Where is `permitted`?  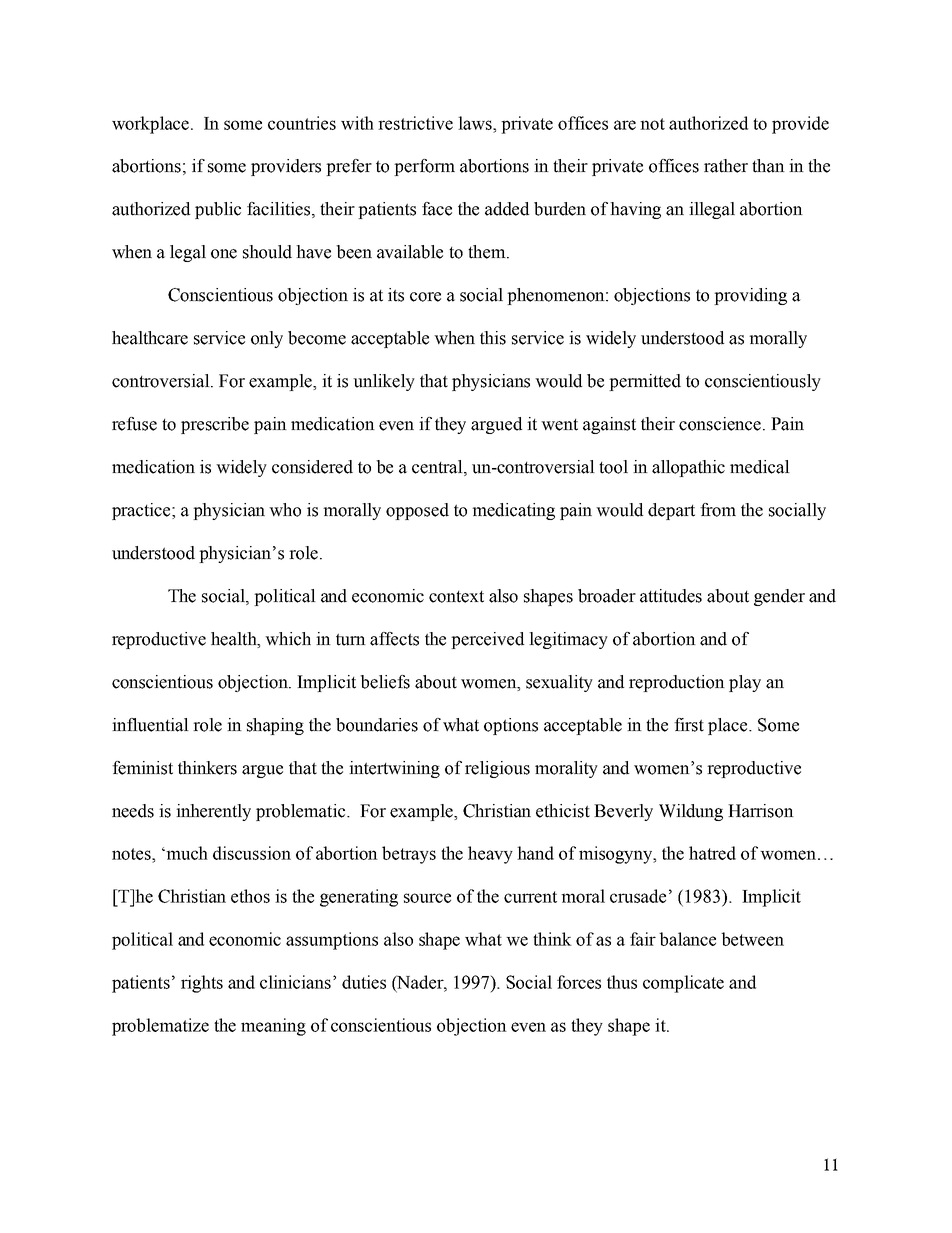
permitted is located at coordinates (645, 382).
